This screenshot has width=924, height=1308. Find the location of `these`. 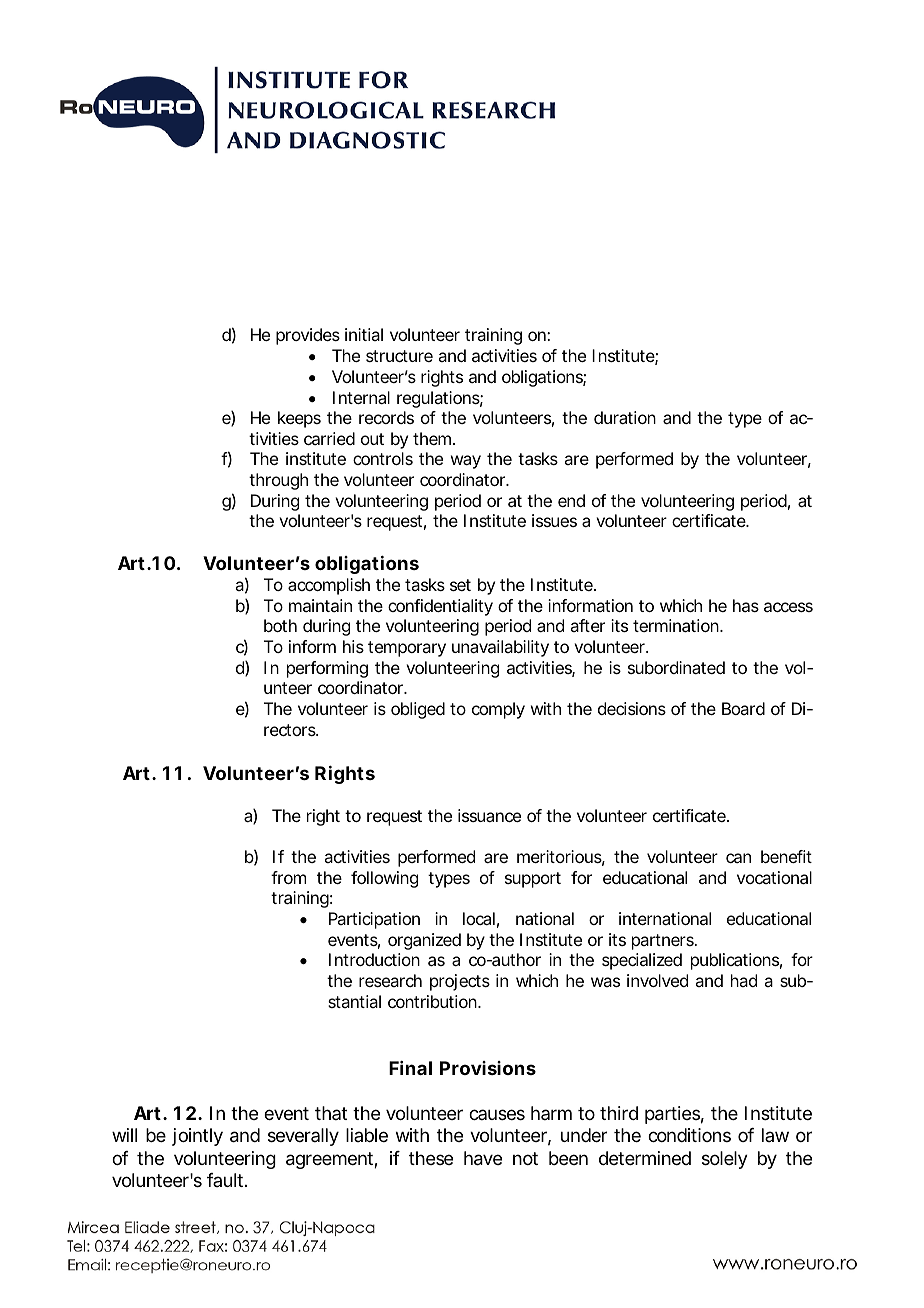

these is located at coordinates (431, 1158).
